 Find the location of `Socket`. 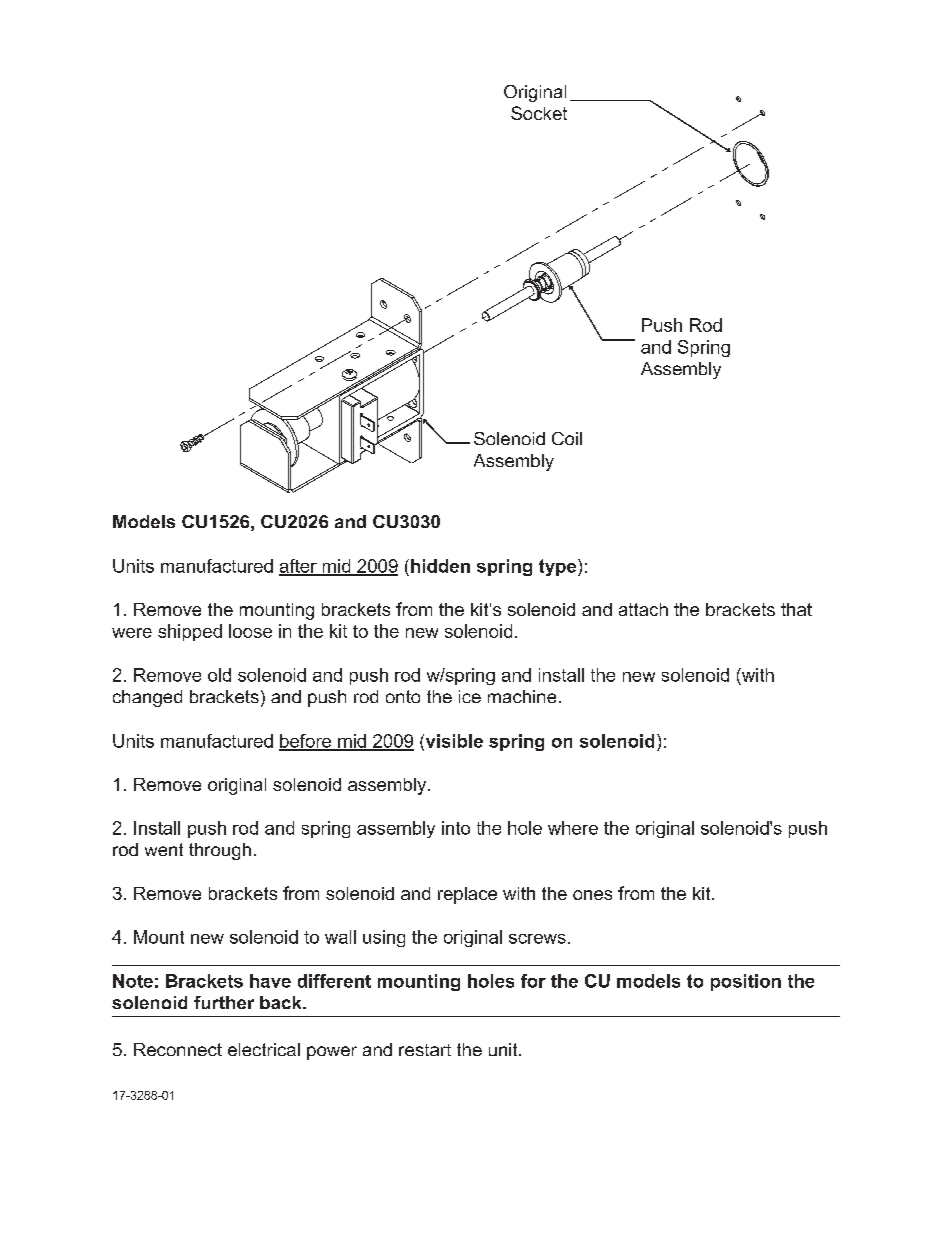

Socket is located at coordinates (539, 113).
